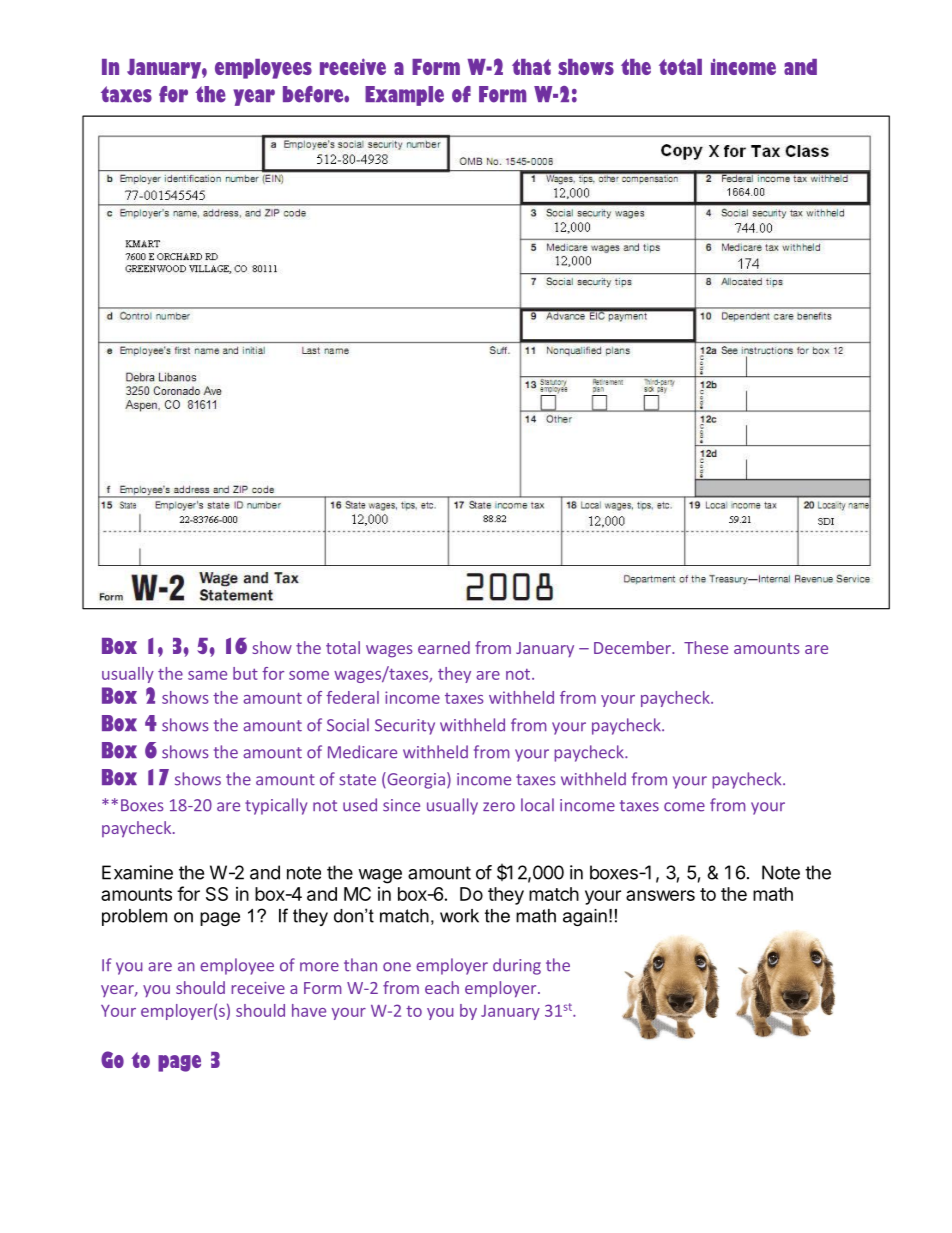 The image size is (952, 1233). I want to click on again, so click(585, 917).
